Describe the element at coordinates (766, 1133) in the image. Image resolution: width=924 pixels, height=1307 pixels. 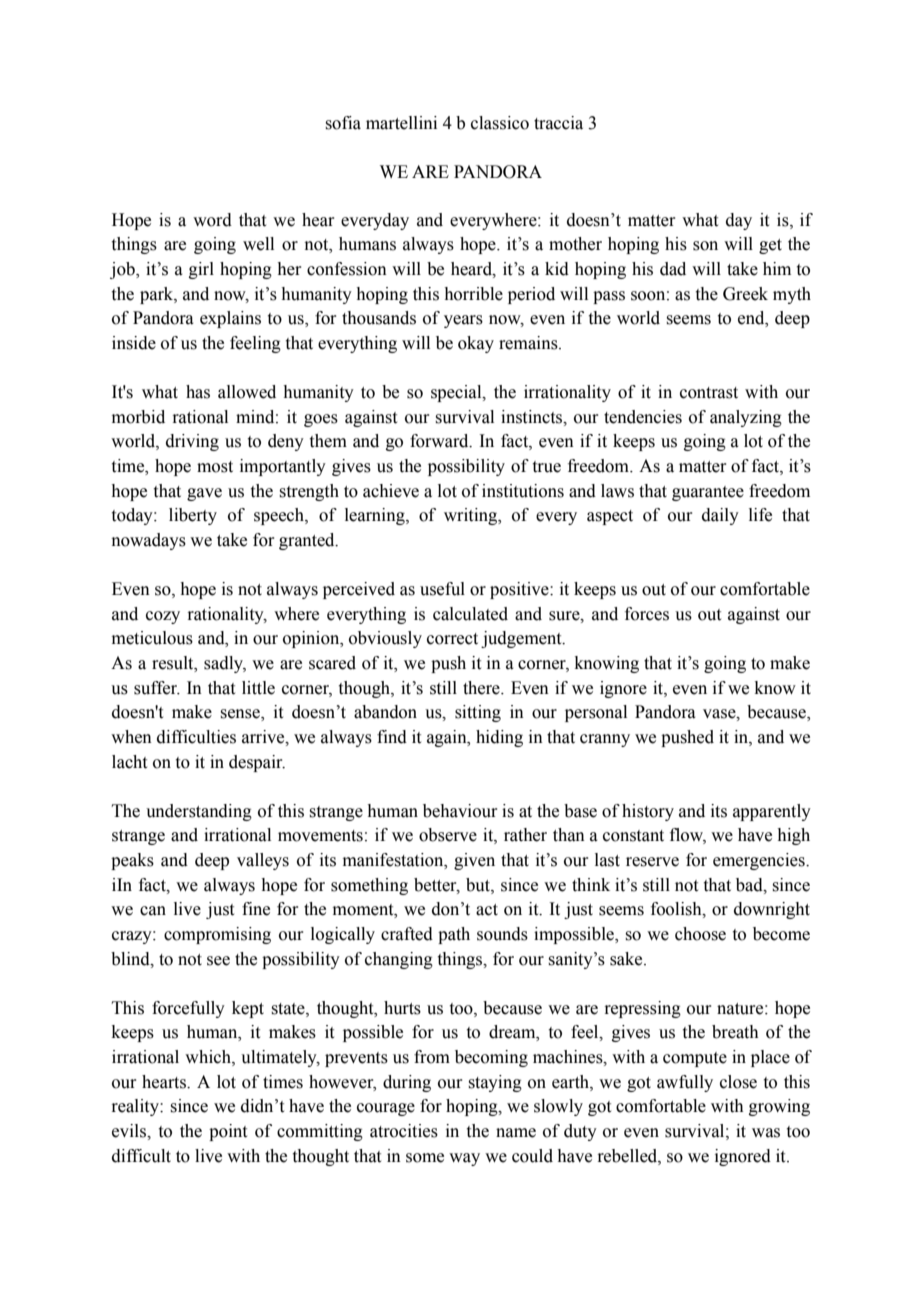
I see `was` at that location.
